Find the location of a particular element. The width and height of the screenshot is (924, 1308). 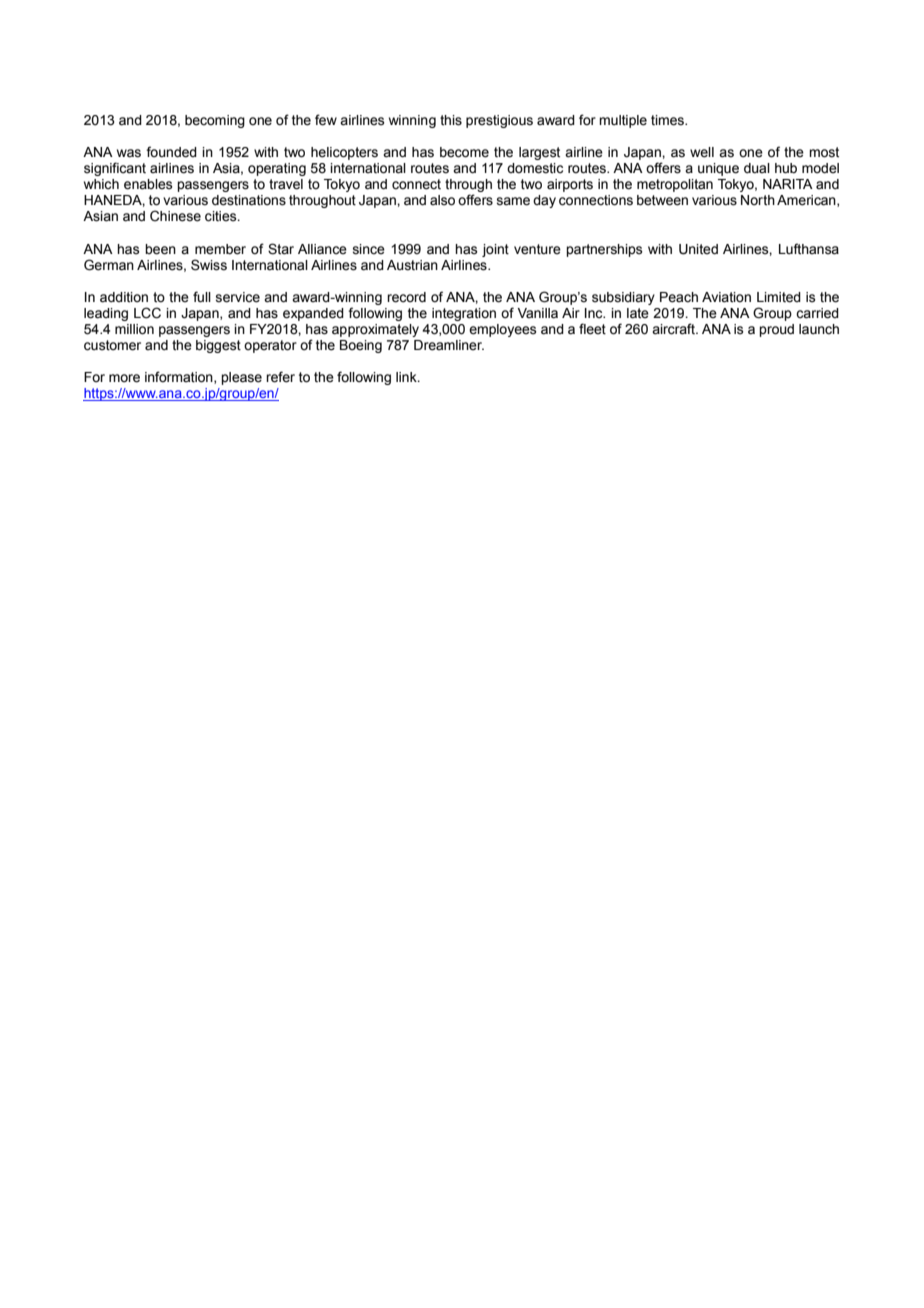

joint is located at coordinates (495, 250).
